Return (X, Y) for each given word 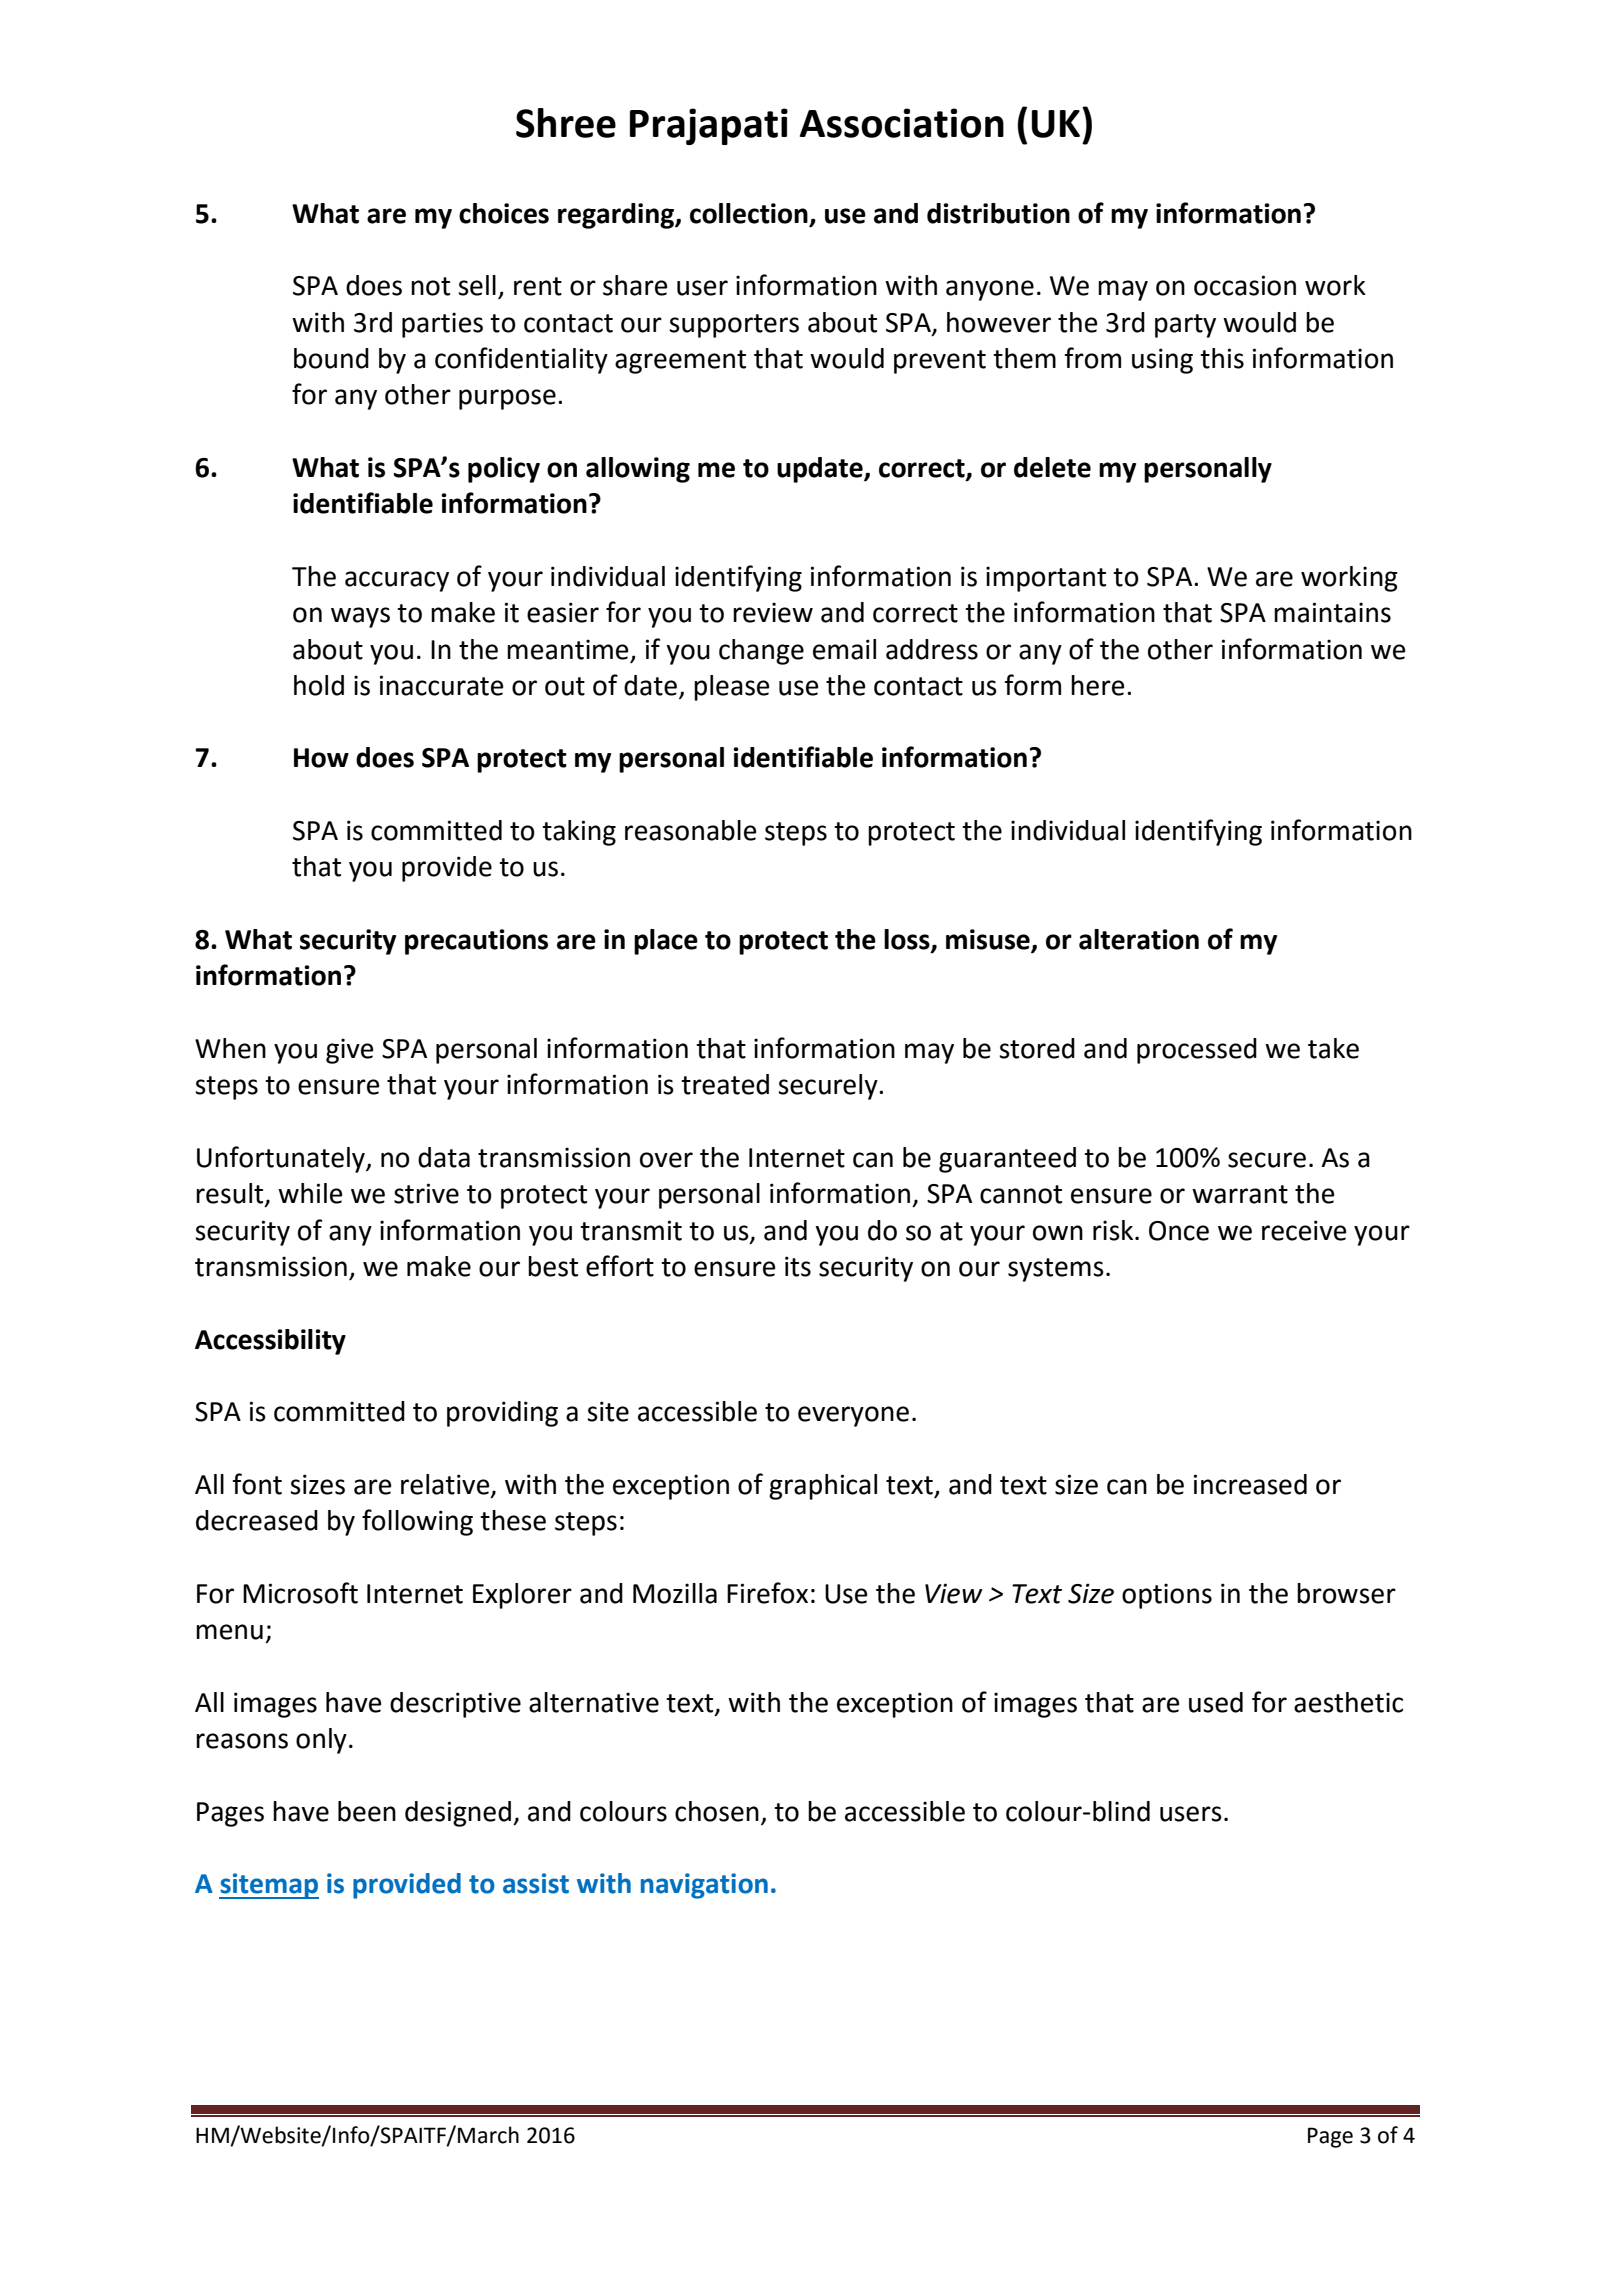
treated (725, 1084)
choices (504, 213)
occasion (1245, 285)
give (349, 1051)
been (367, 1811)
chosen (717, 1811)
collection (749, 213)
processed (1197, 1051)
